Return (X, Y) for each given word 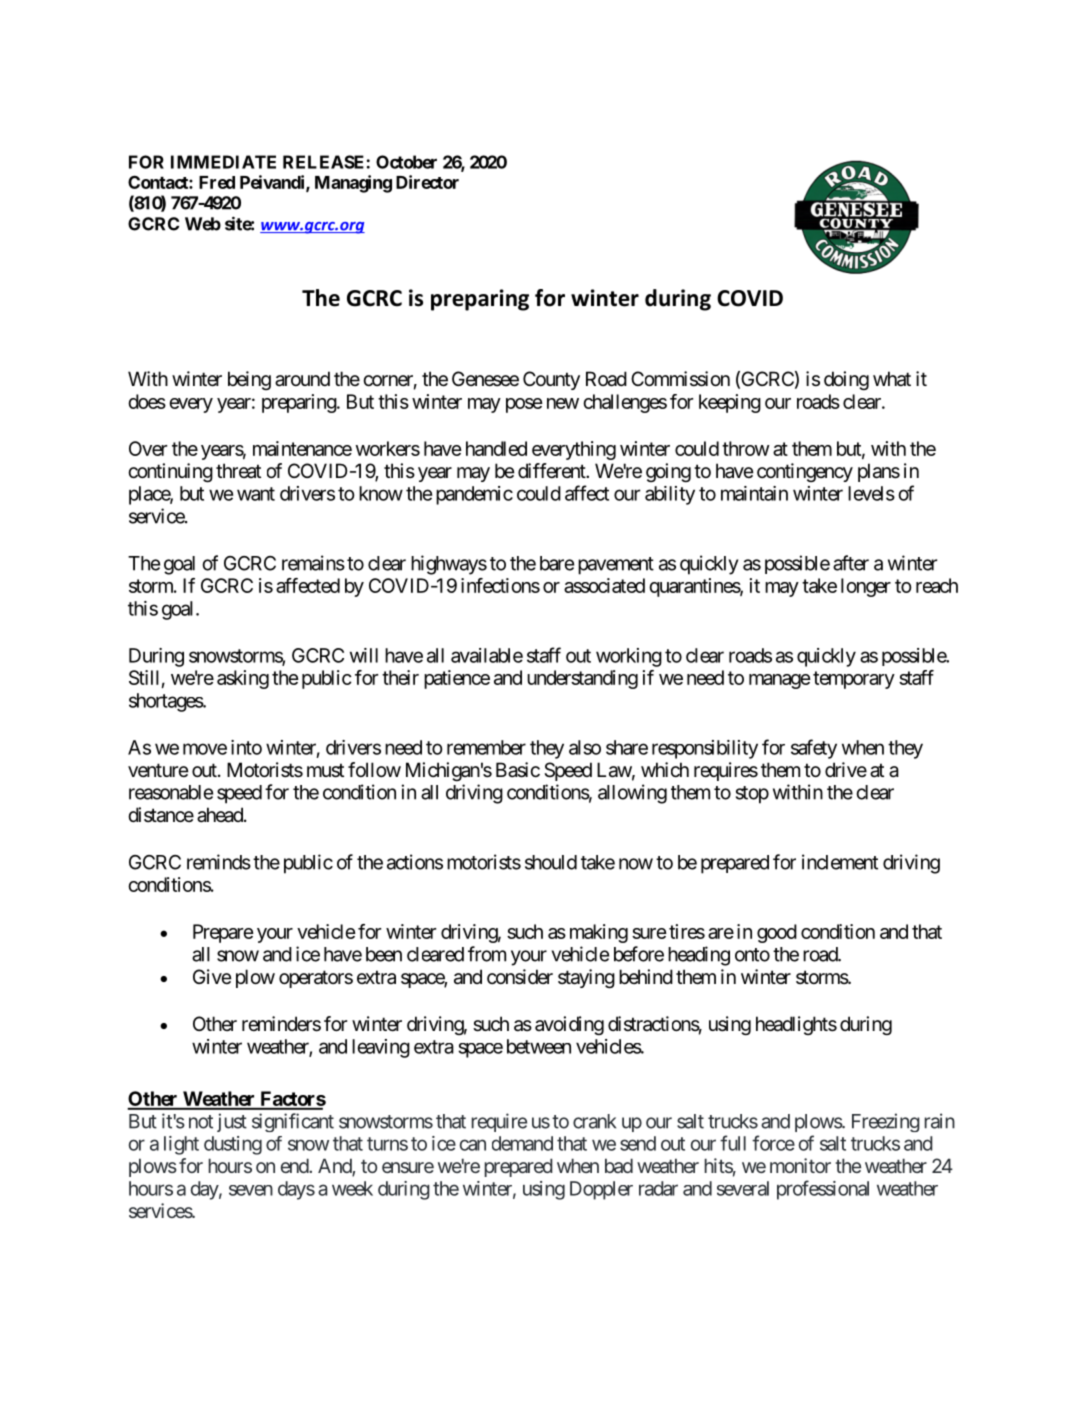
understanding (582, 679)
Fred (217, 182)
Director (427, 182)
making (599, 933)
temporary (854, 680)
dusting (233, 1145)
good (777, 933)
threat (238, 470)
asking (243, 679)
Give (212, 976)
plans (879, 472)
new (563, 403)
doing (846, 380)
